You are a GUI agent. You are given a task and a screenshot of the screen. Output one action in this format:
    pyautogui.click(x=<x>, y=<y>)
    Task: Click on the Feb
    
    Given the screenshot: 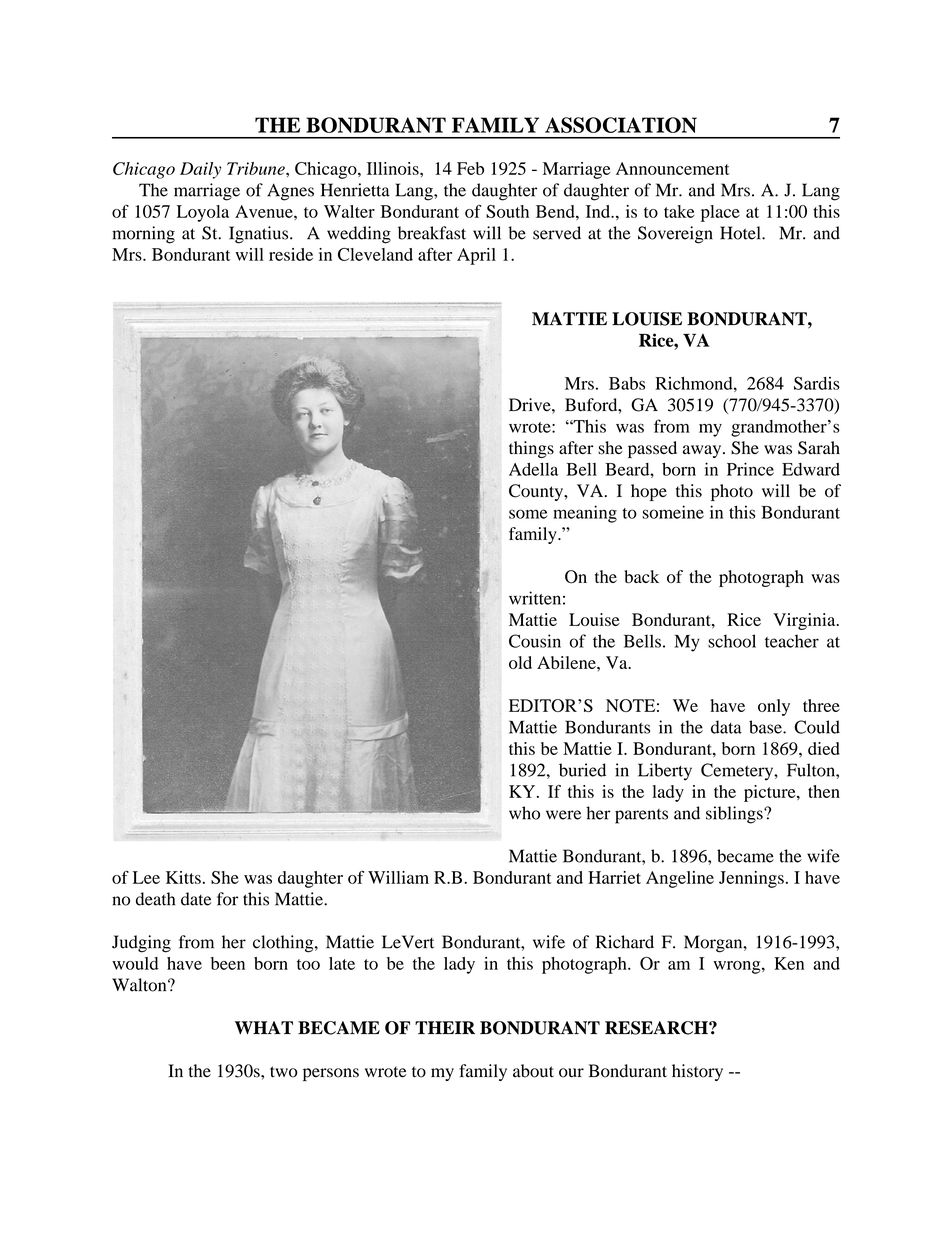 What is the action you would take?
    pyautogui.click(x=470, y=168)
